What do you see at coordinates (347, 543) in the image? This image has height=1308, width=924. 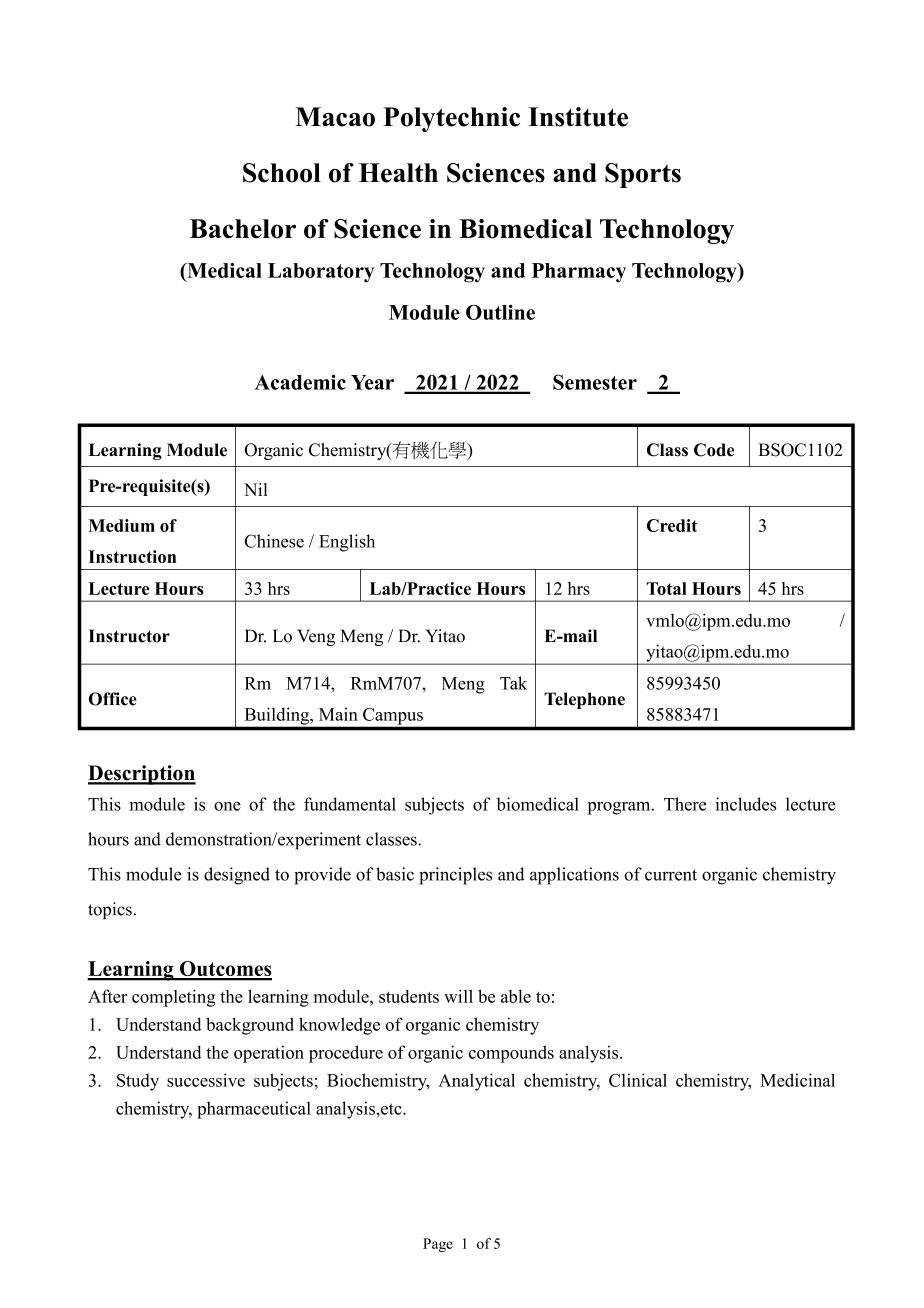 I see `English` at bounding box center [347, 543].
